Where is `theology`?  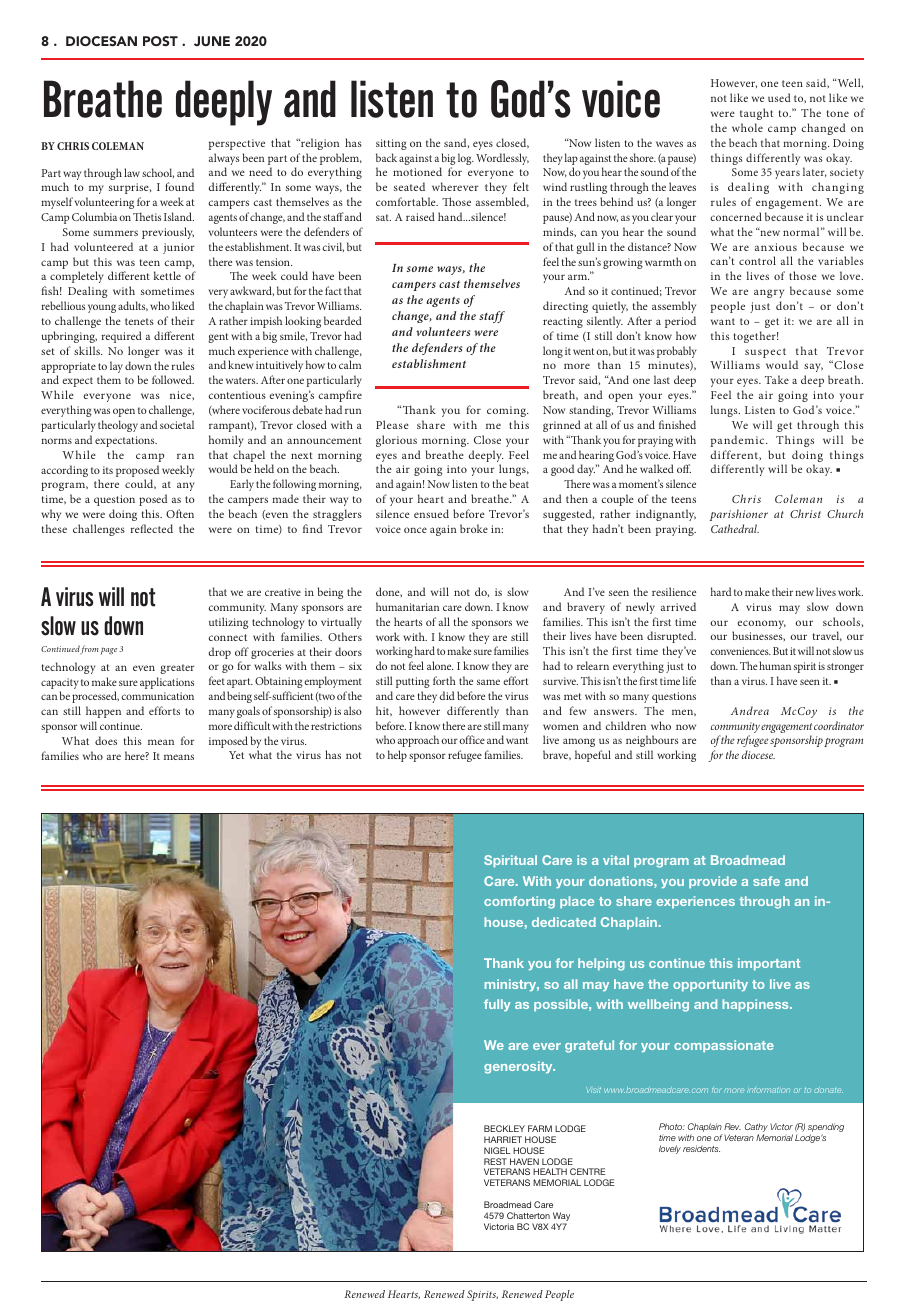
theology is located at coordinates (118, 426).
